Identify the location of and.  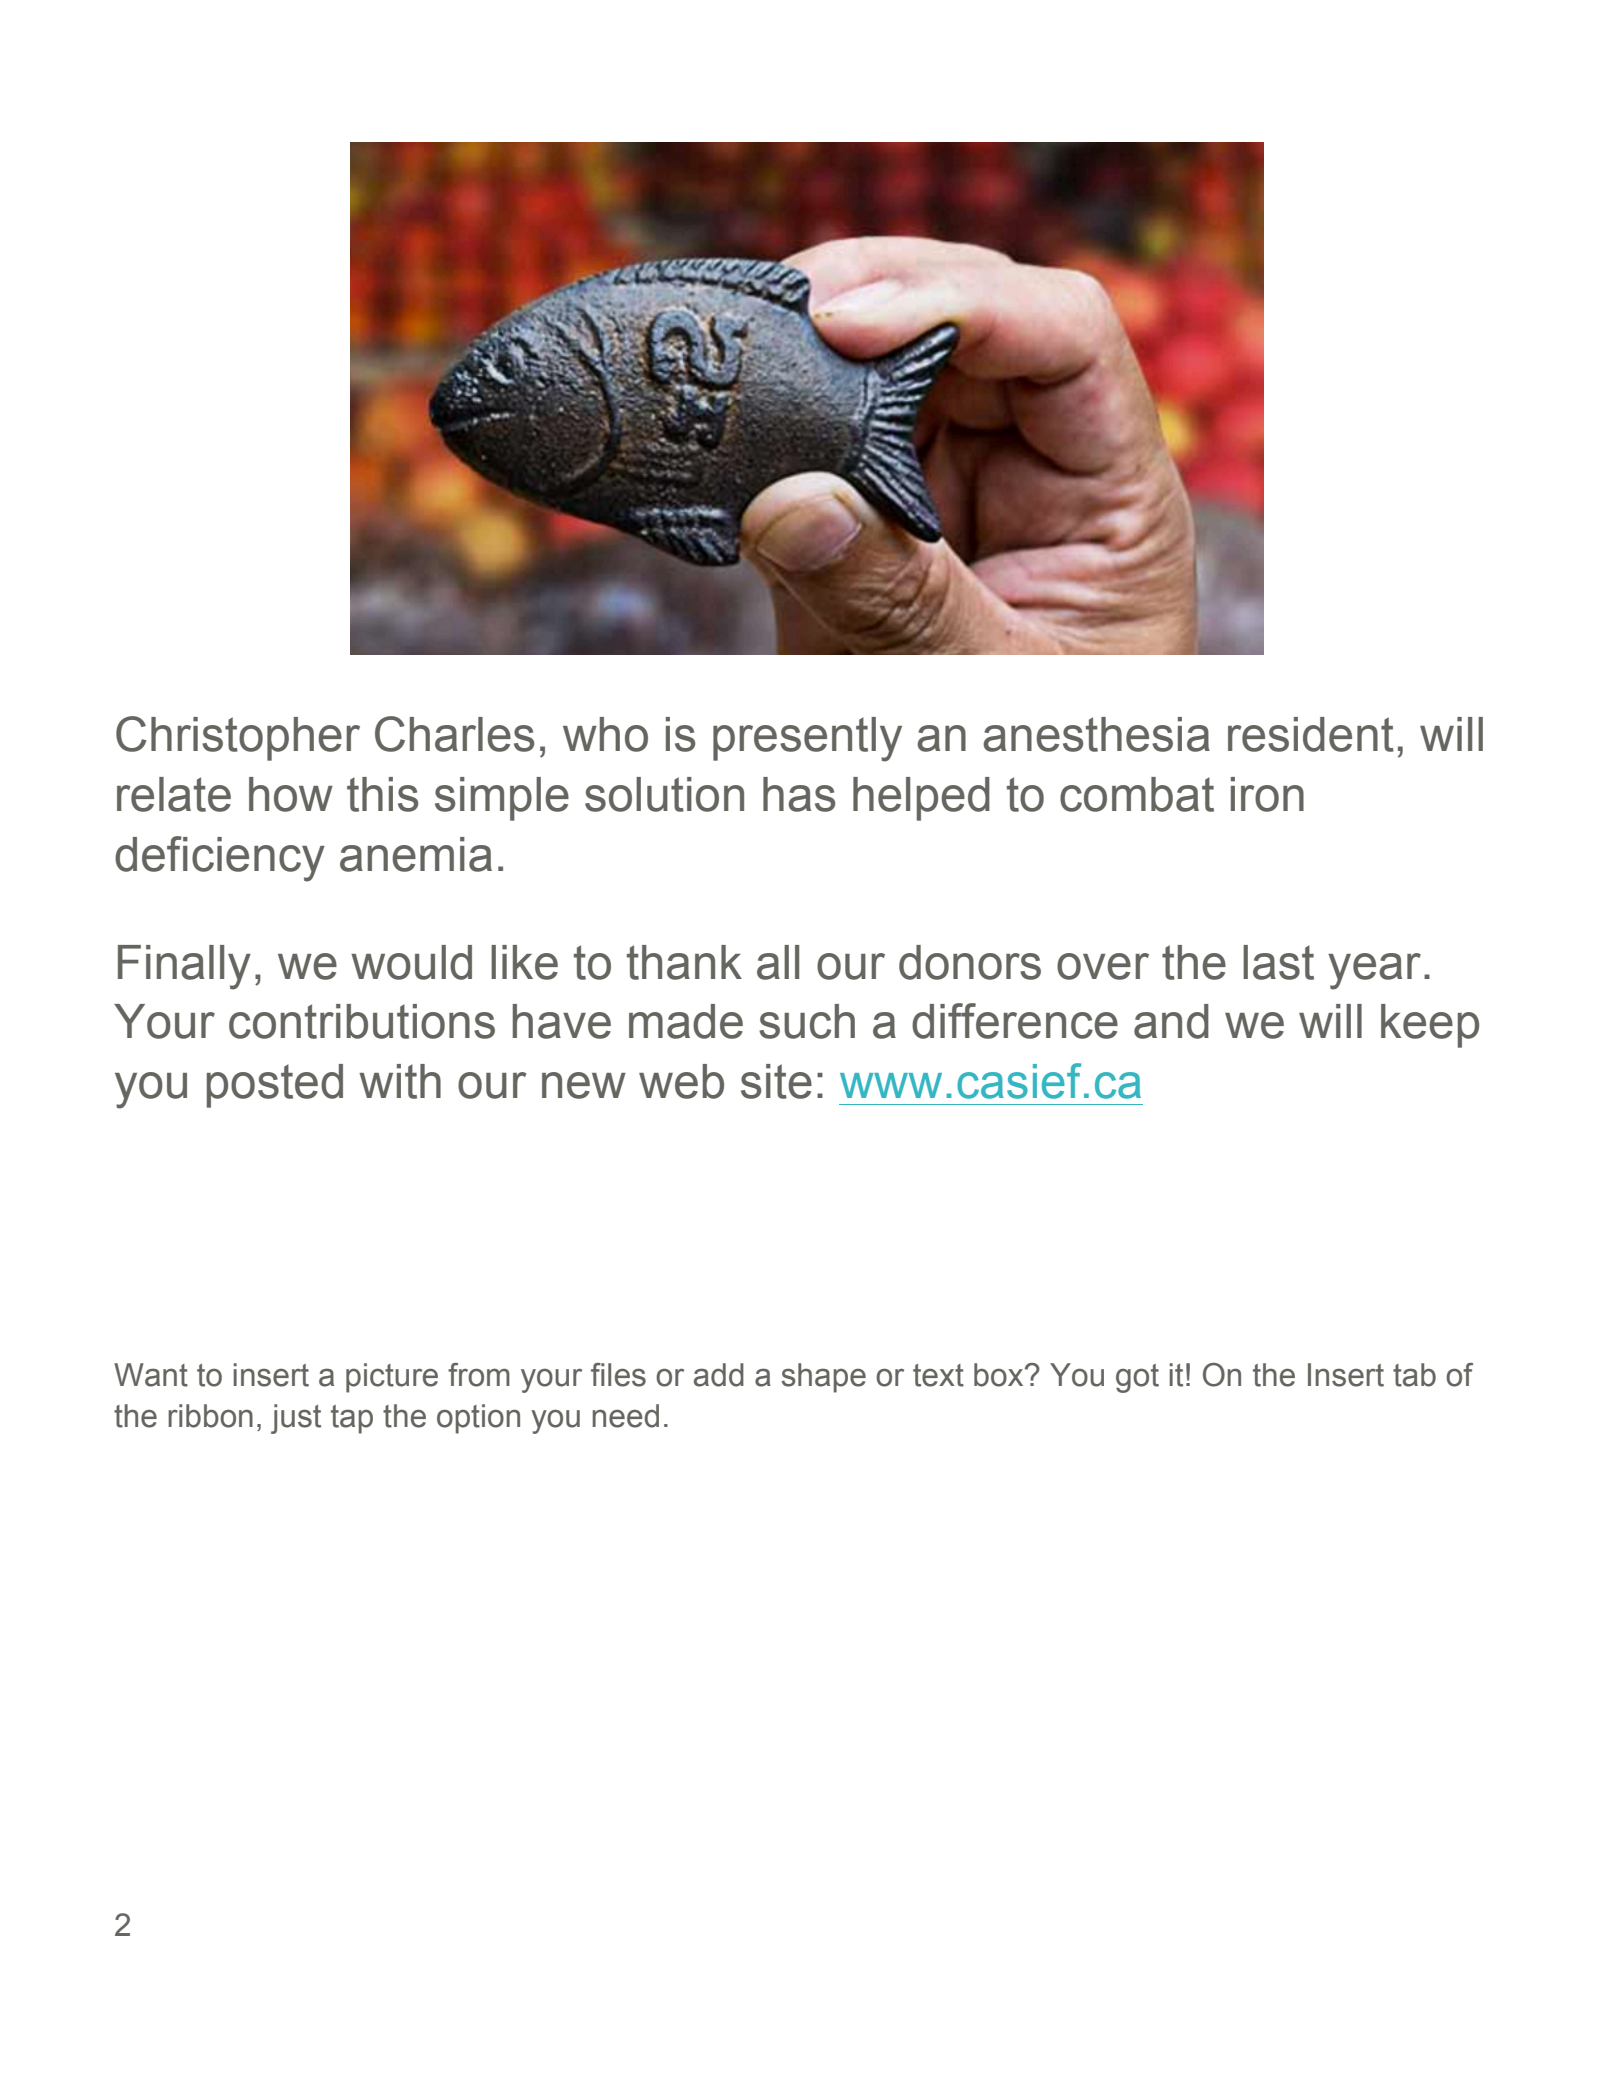
(1171, 1021).
